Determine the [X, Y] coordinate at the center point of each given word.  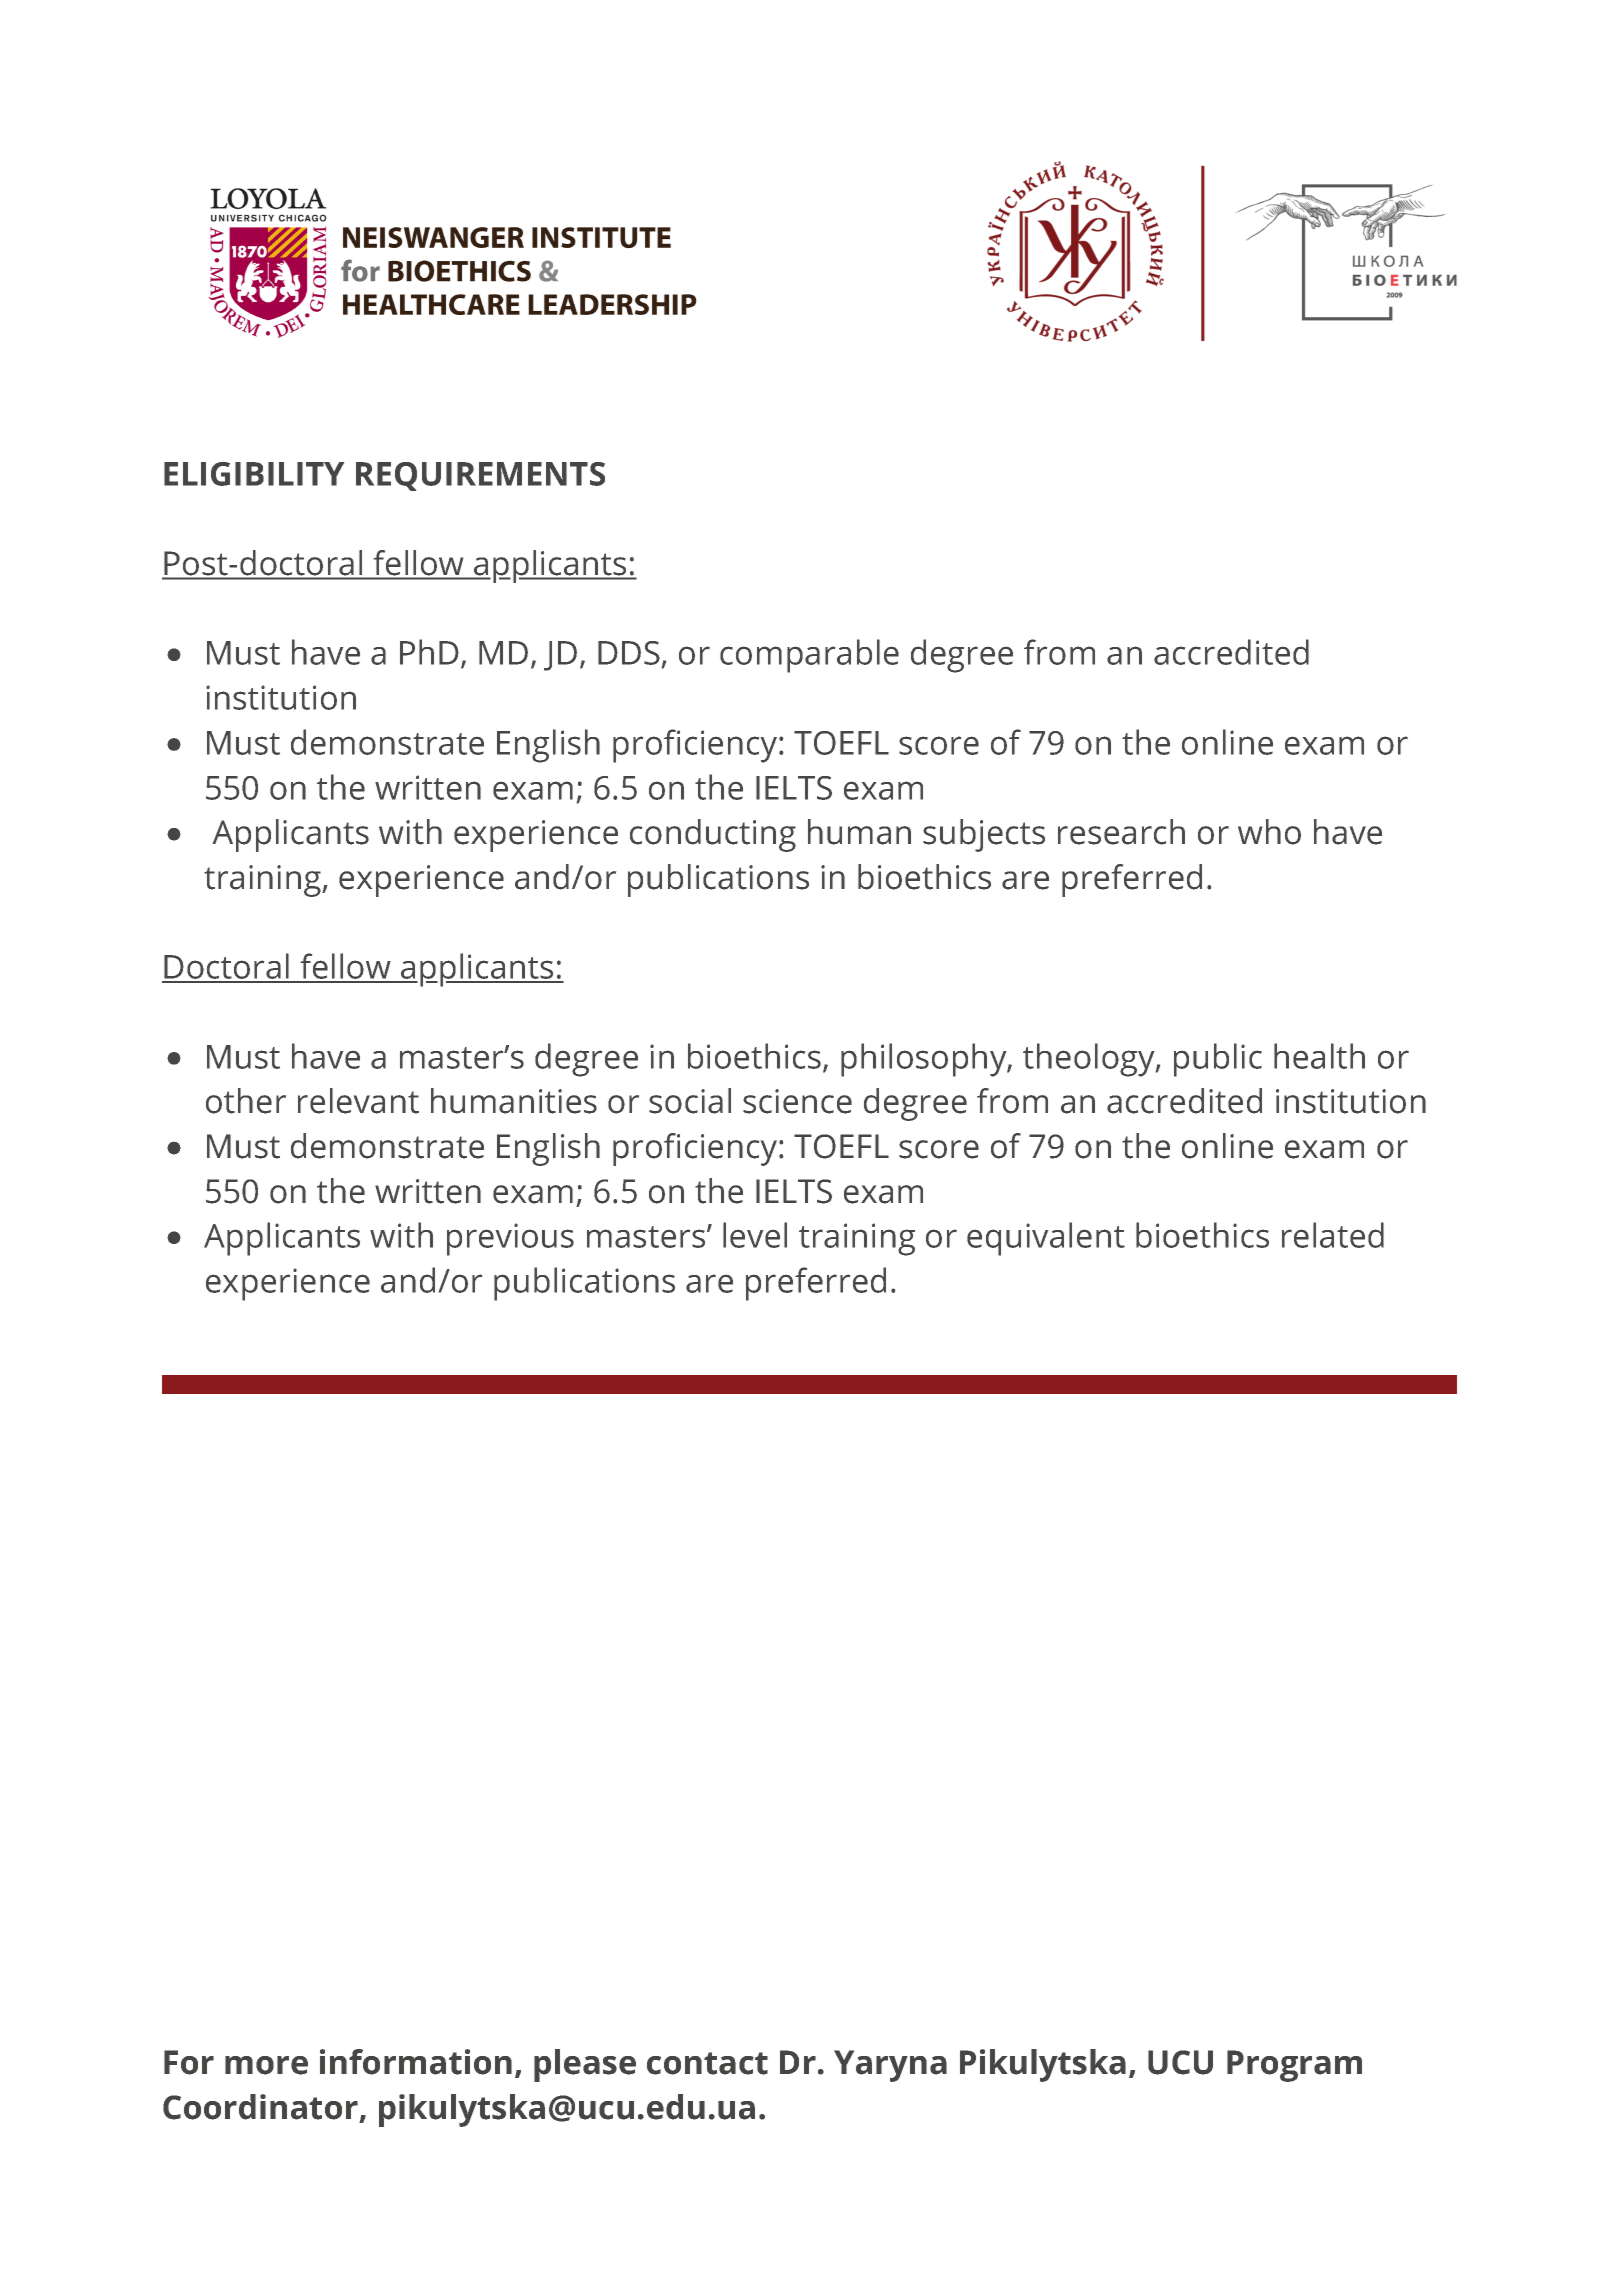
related [1333, 1235]
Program [1294, 2066]
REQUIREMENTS [480, 476]
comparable [809, 656]
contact [707, 2063]
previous [510, 1239]
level [755, 1235]
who [1269, 832]
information [416, 2062]
